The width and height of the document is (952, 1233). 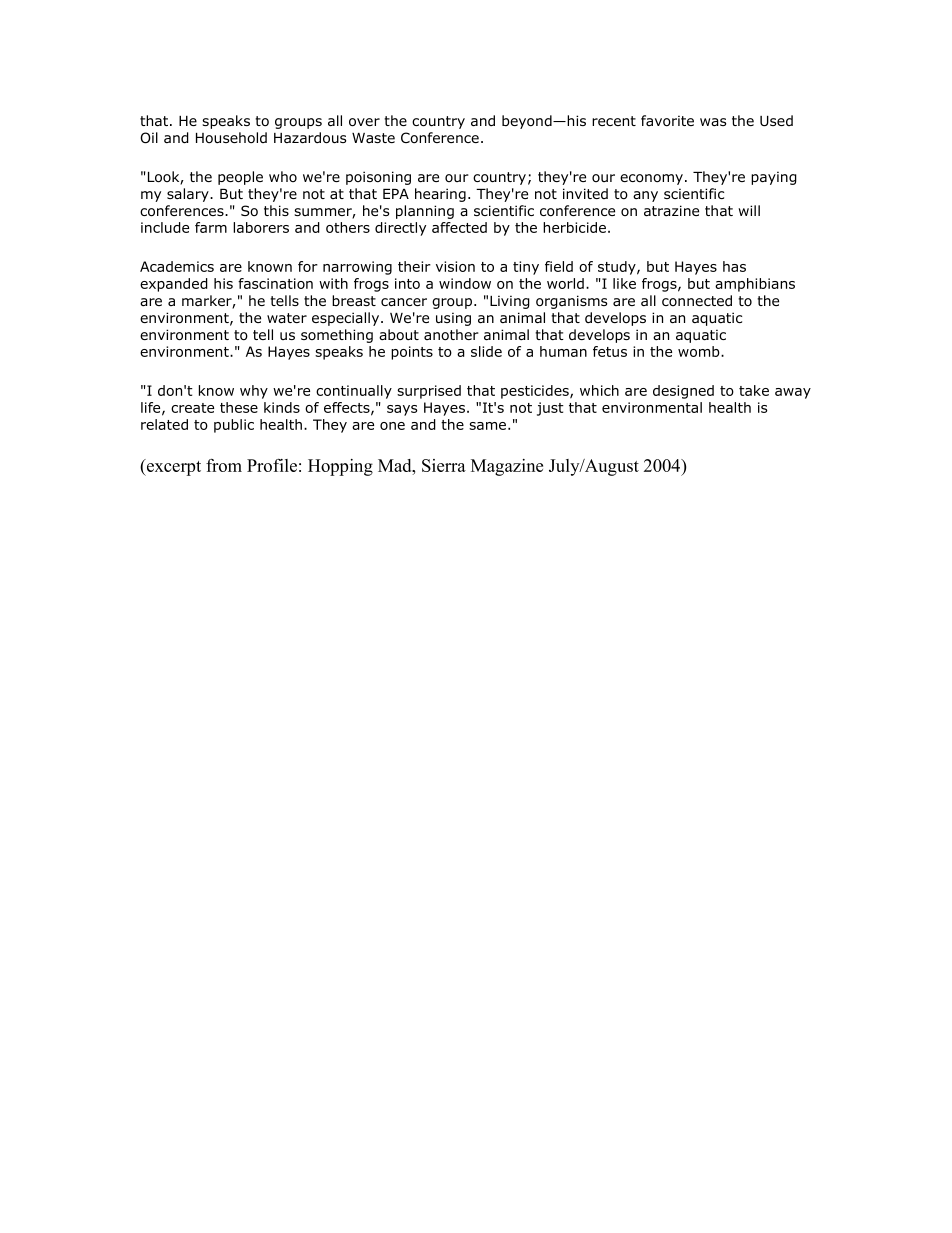 What do you see at coordinates (189, 195) in the document?
I see `salary` at bounding box center [189, 195].
